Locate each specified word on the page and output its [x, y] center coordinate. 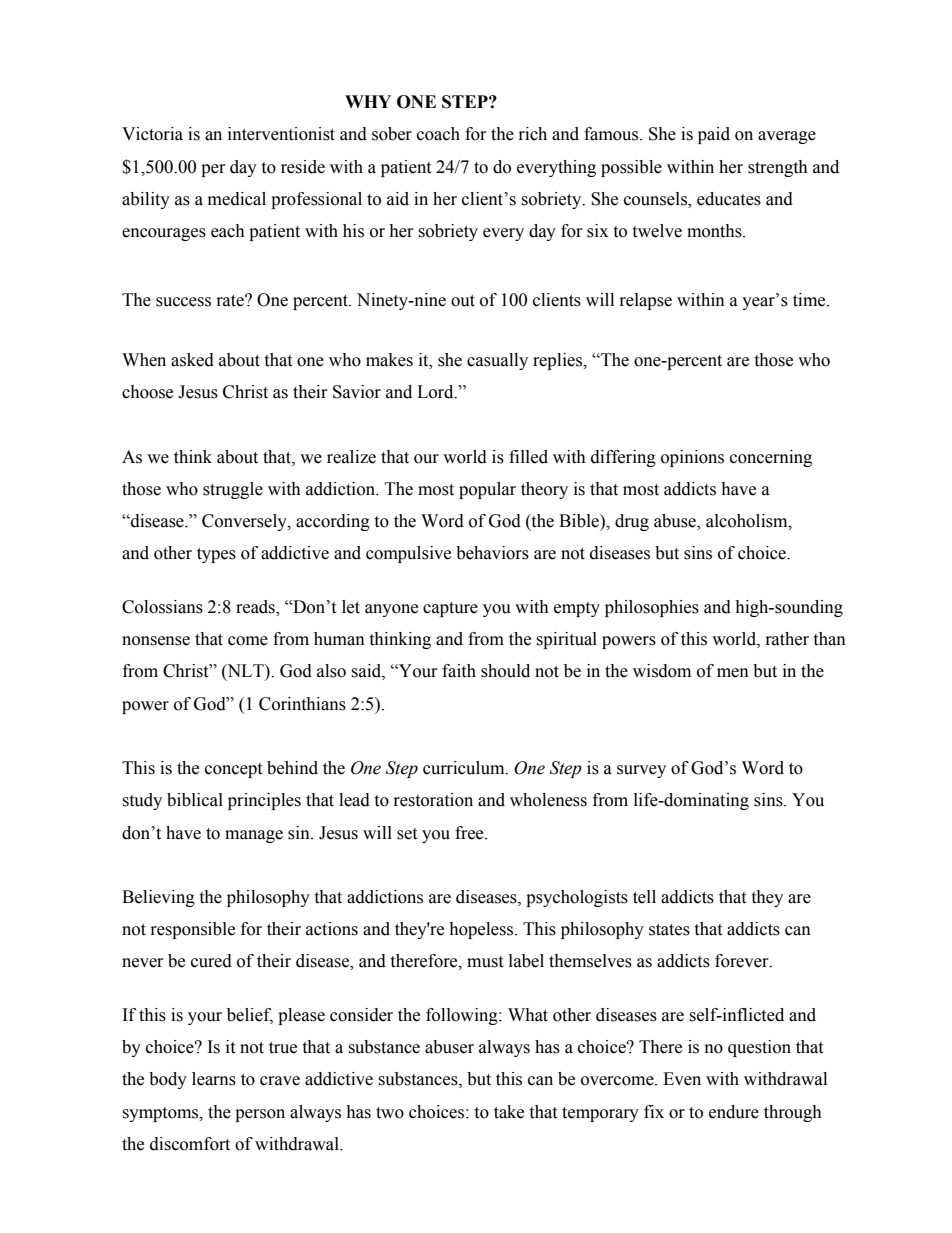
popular [487, 490]
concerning [771, 458]
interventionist [281, 134]
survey [641, 771]
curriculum [465, 768]
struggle [233, 490]
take [509, 1112]
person [260, 1115]
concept [233, 770]
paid [714, 135]
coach [438, 134]
